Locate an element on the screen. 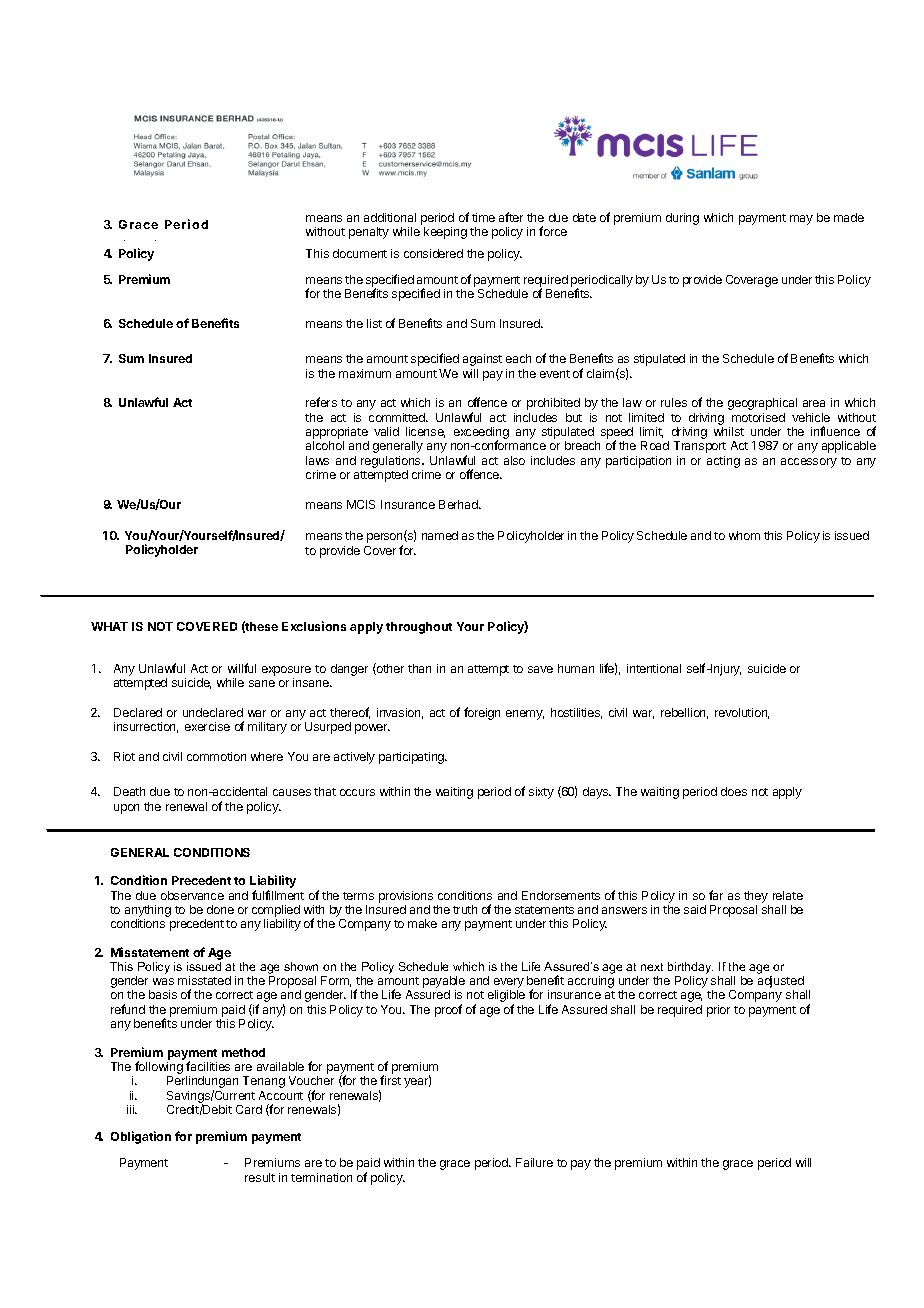 The height and width of the screenshot is (1308, 924). named is located at coordinates (440, 535).
